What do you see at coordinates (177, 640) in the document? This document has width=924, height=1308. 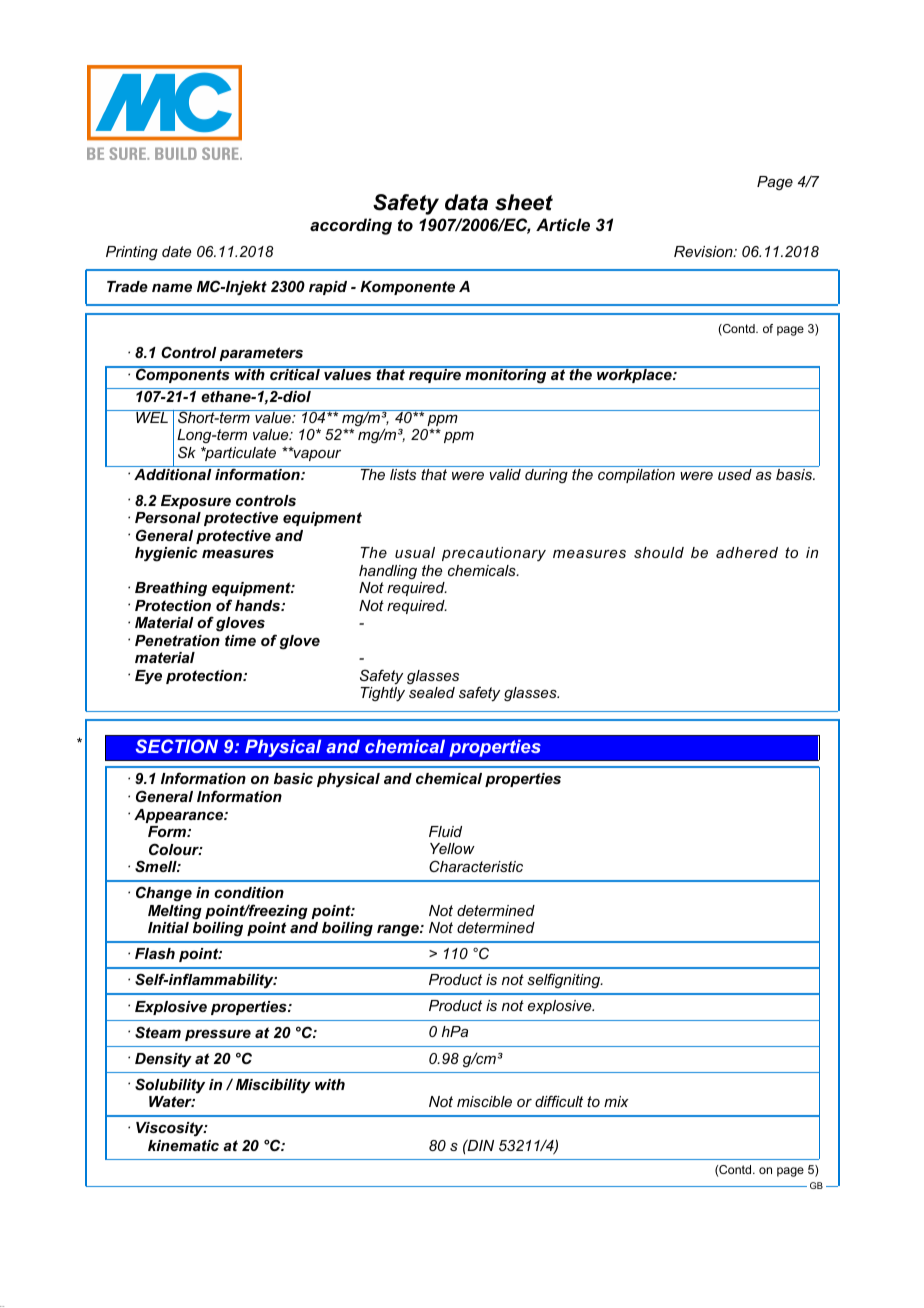 I see `Penetration` at bounding box center [177, 640].
